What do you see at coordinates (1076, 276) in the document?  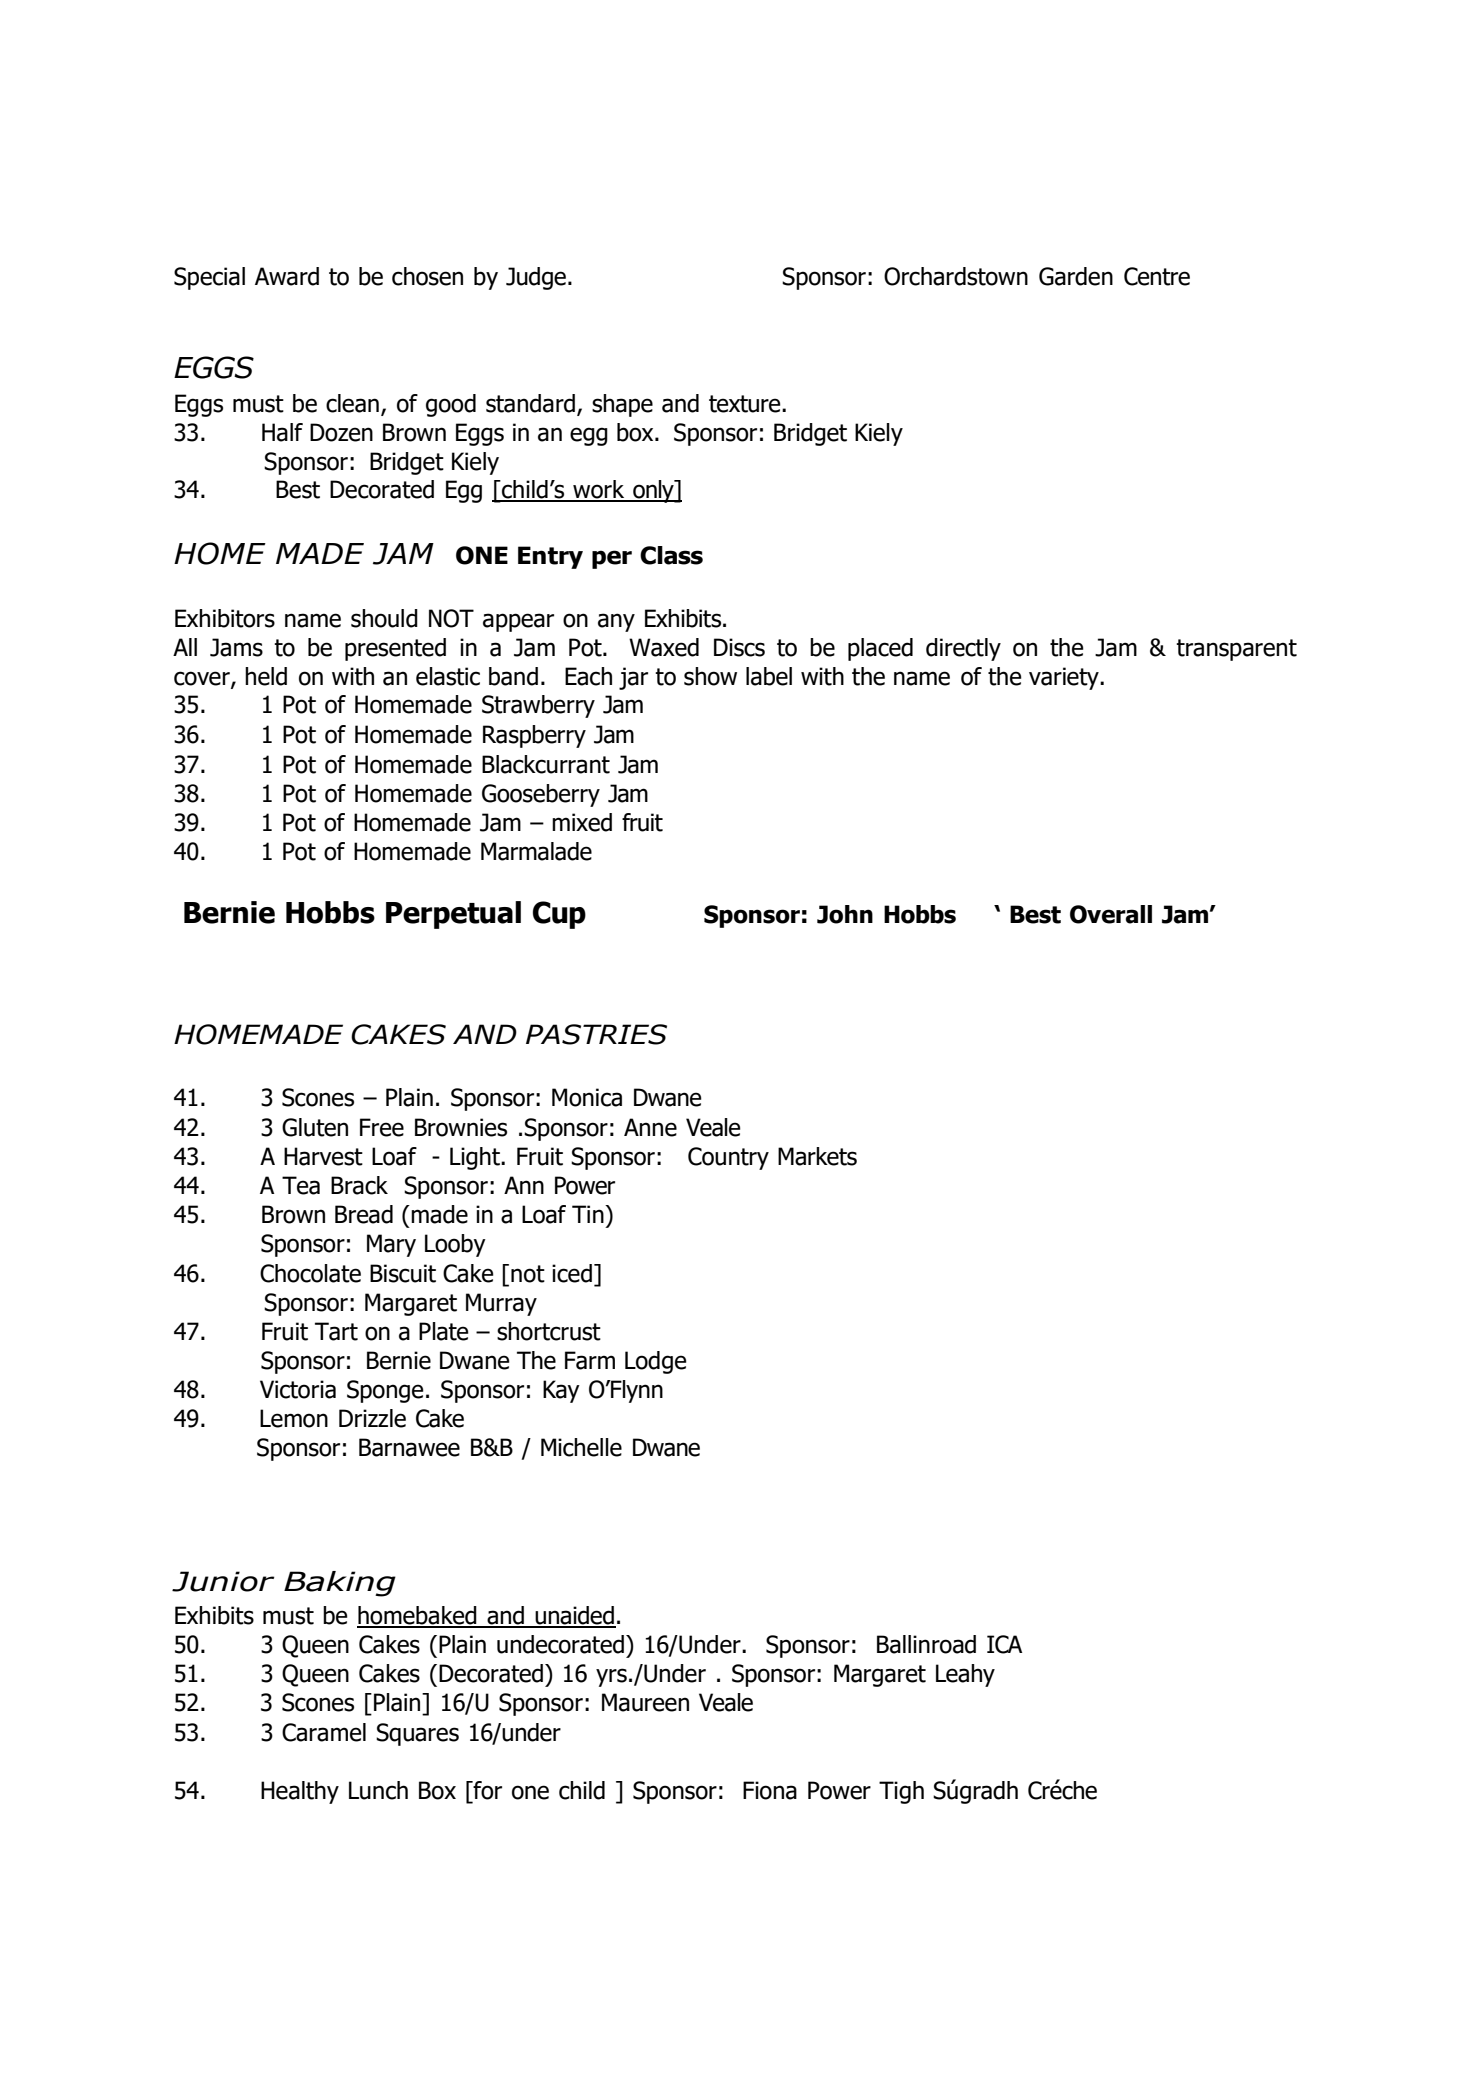 I see `Garden` at bounding box center [1076, 276].
